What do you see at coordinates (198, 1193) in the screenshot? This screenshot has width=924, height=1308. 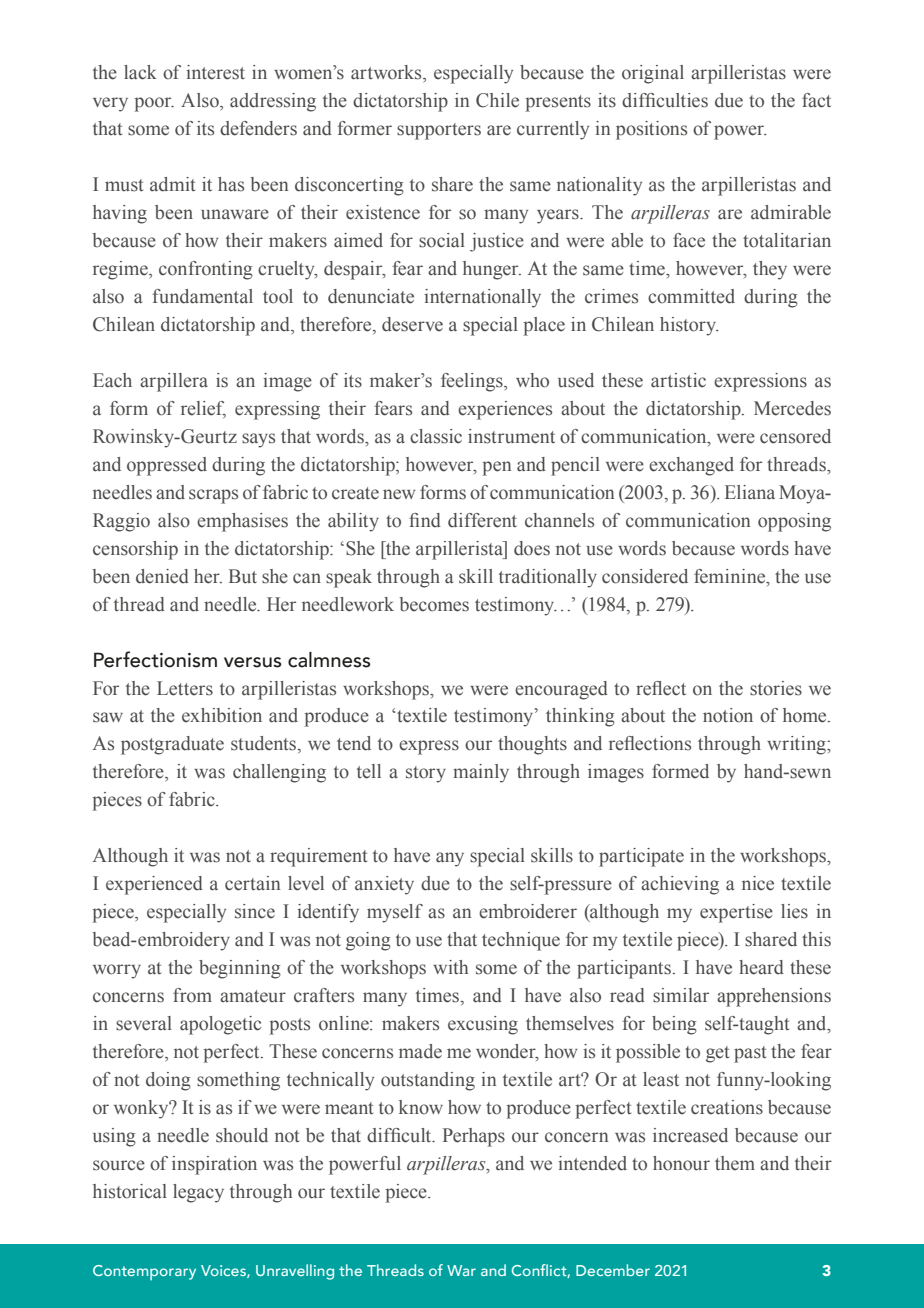 I see `legacy` at bounding box center [198, 1193].
